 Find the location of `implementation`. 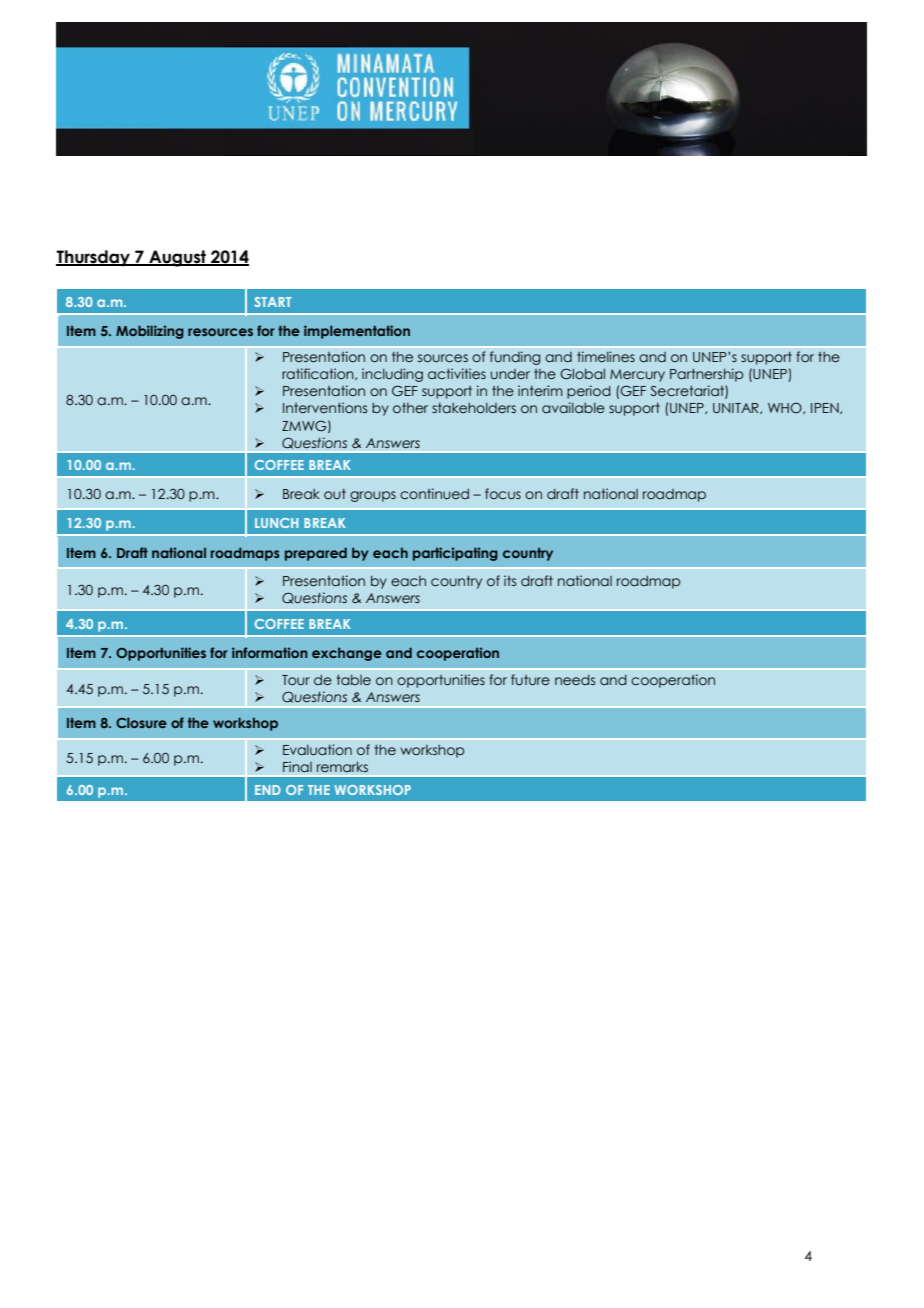

implementation is located at coordinates (357, 332).
